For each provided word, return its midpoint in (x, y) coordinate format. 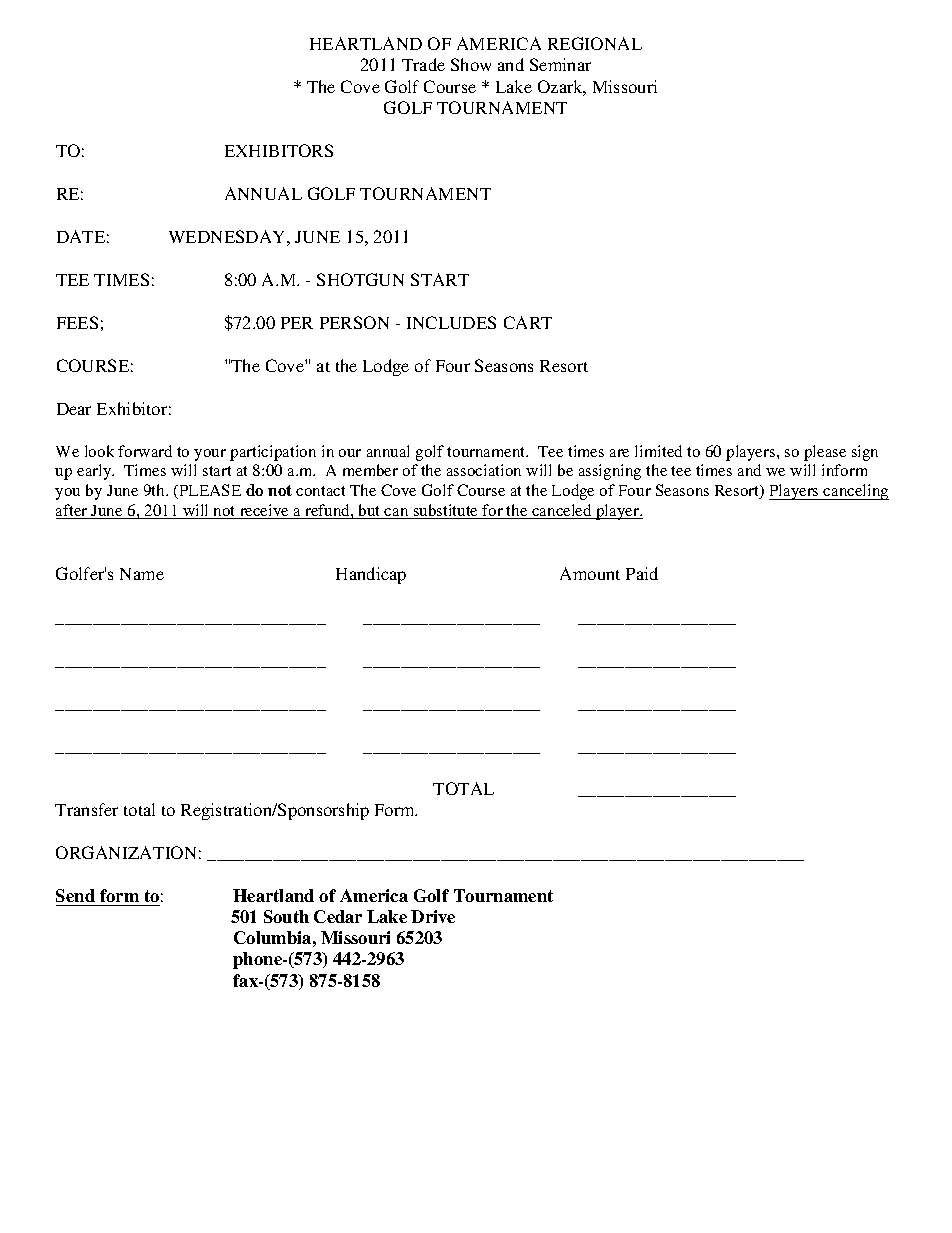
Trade (423, 64)
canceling (855, 492)
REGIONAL (595, 43)
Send (75, 895)
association (484, 470)
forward (145, 451)
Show (471, 64)
